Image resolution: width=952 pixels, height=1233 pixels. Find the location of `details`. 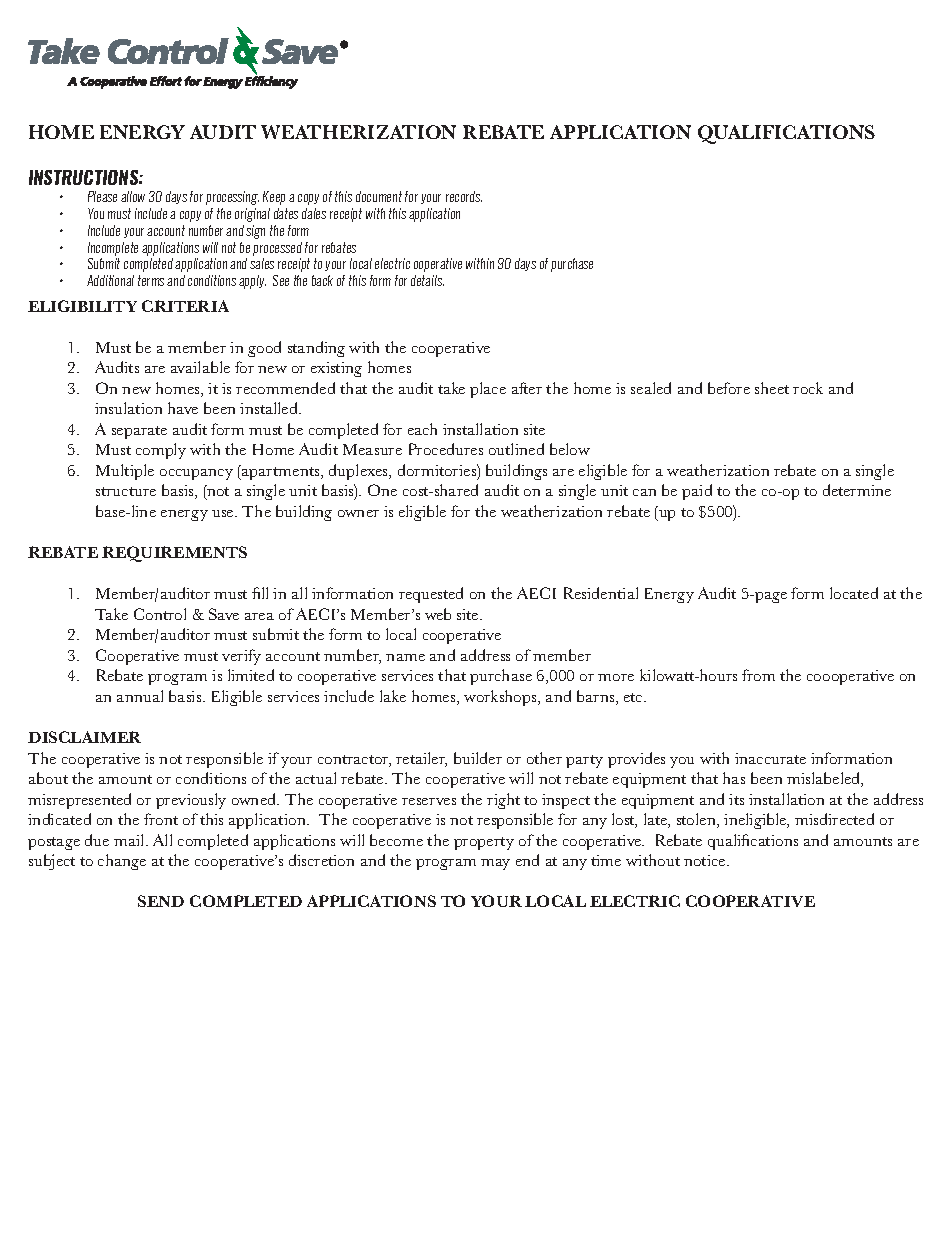

details is located at coordinates (427, 280).
